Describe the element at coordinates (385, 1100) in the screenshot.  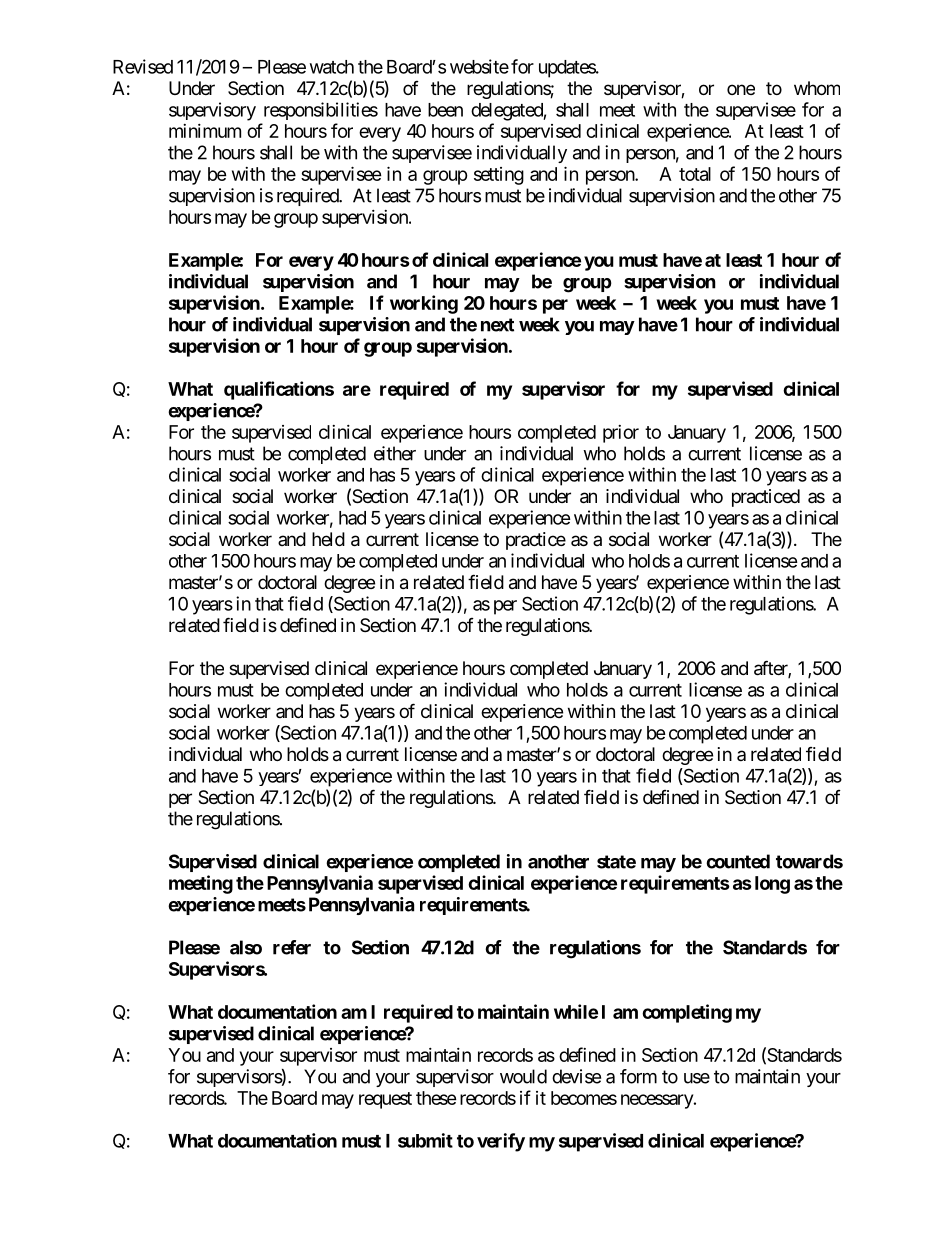
I see `request` at that location.
